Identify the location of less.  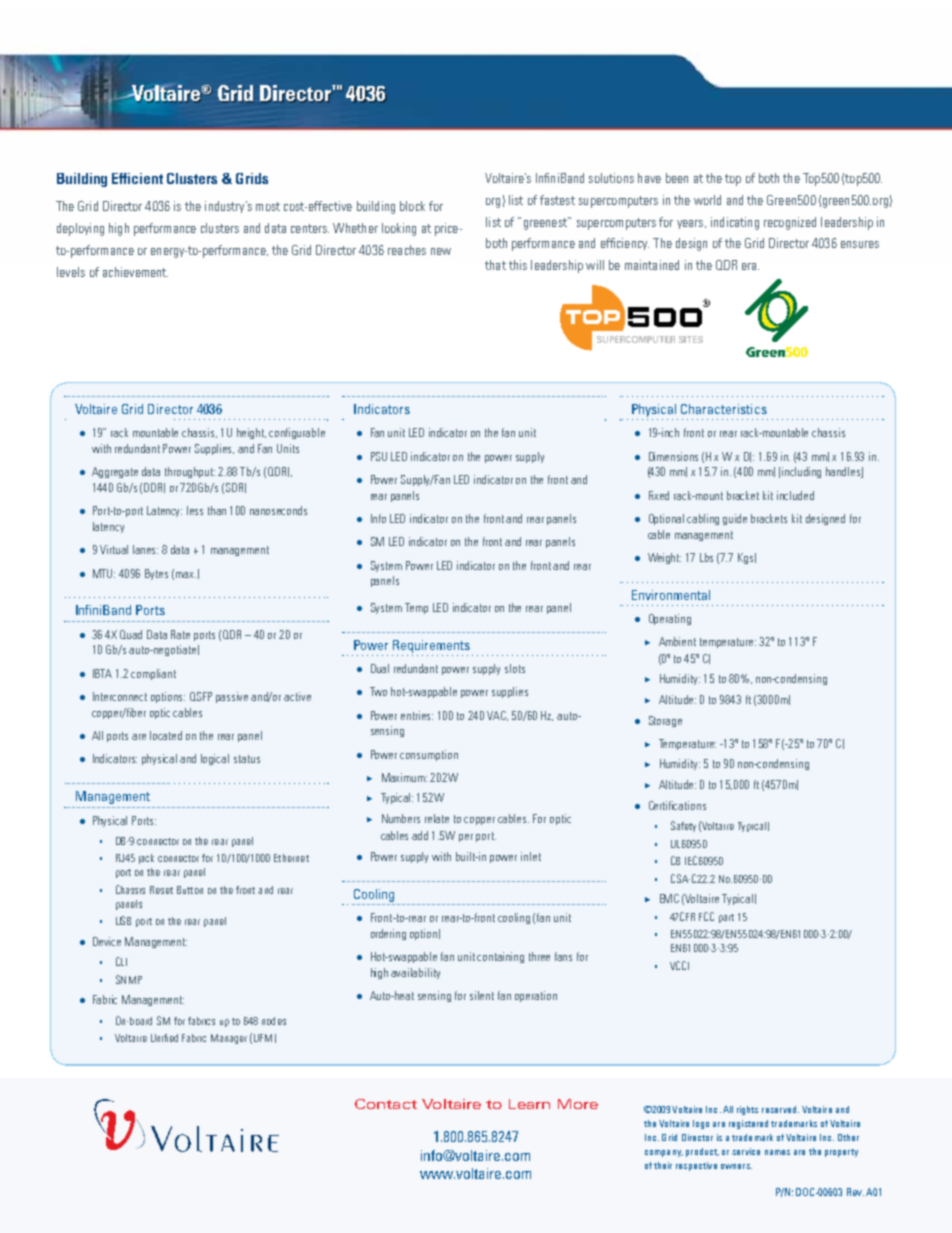
(195, 510).
